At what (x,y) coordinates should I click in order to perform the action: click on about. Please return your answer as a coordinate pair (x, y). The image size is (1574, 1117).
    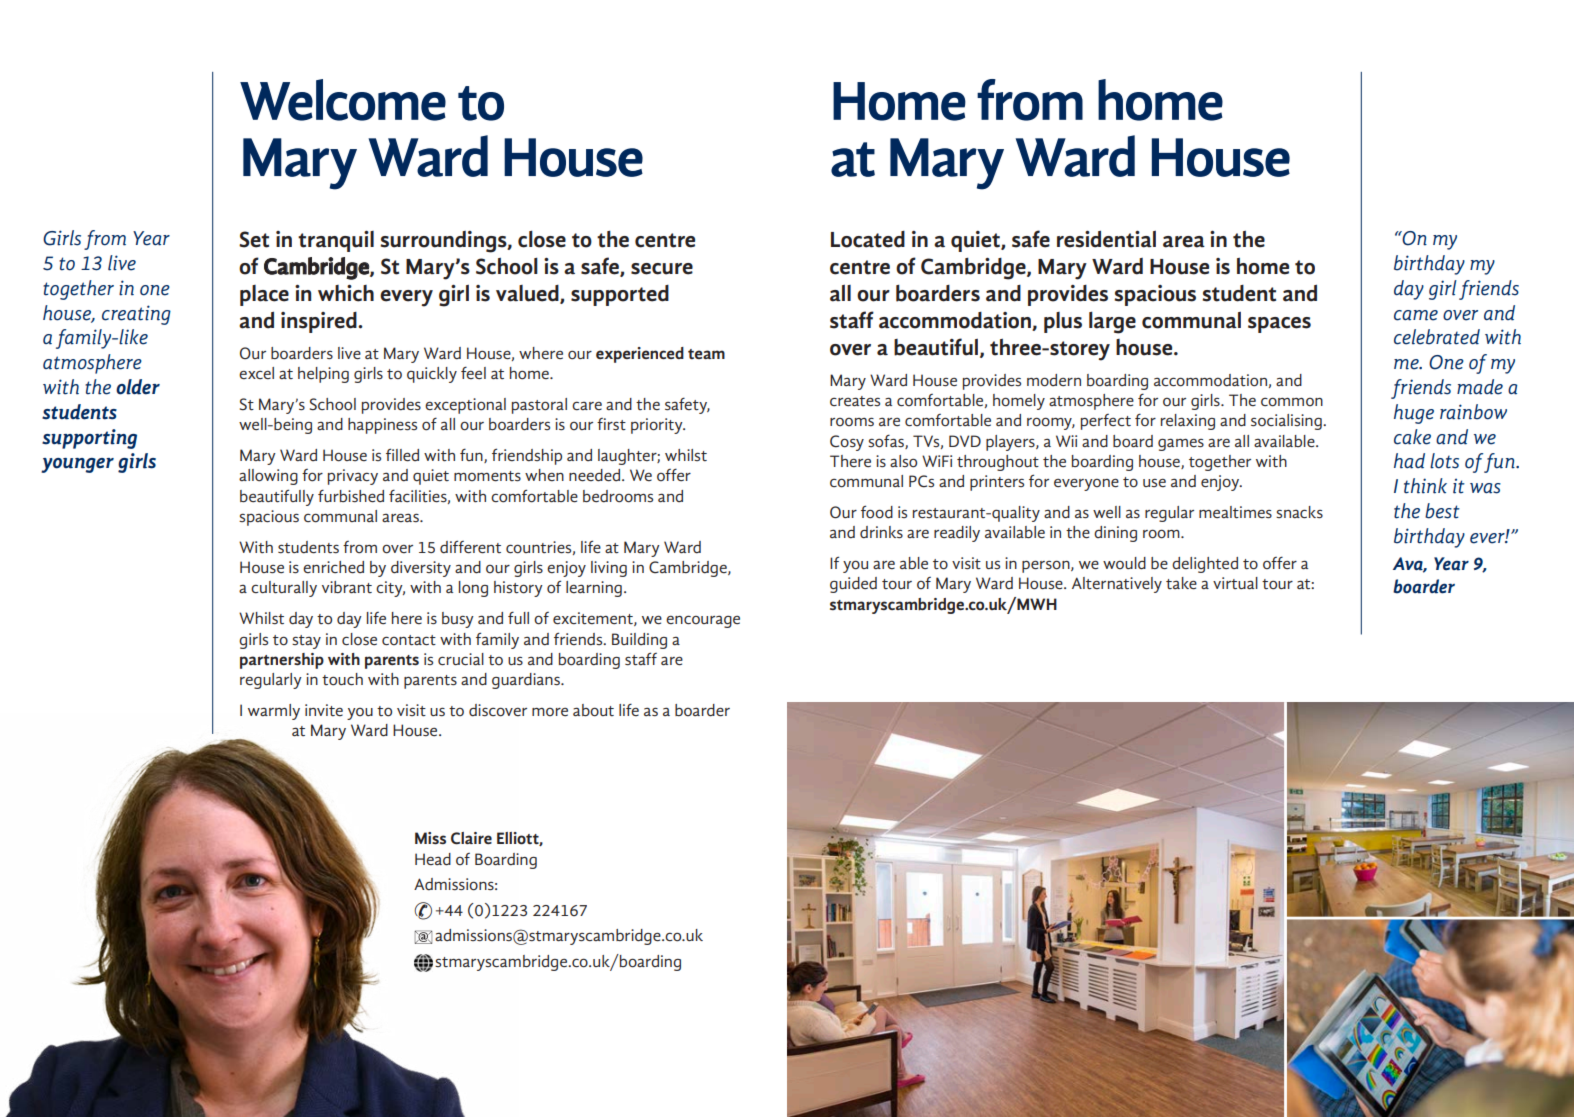
    Looking at the image, I should click on (593, 710).
